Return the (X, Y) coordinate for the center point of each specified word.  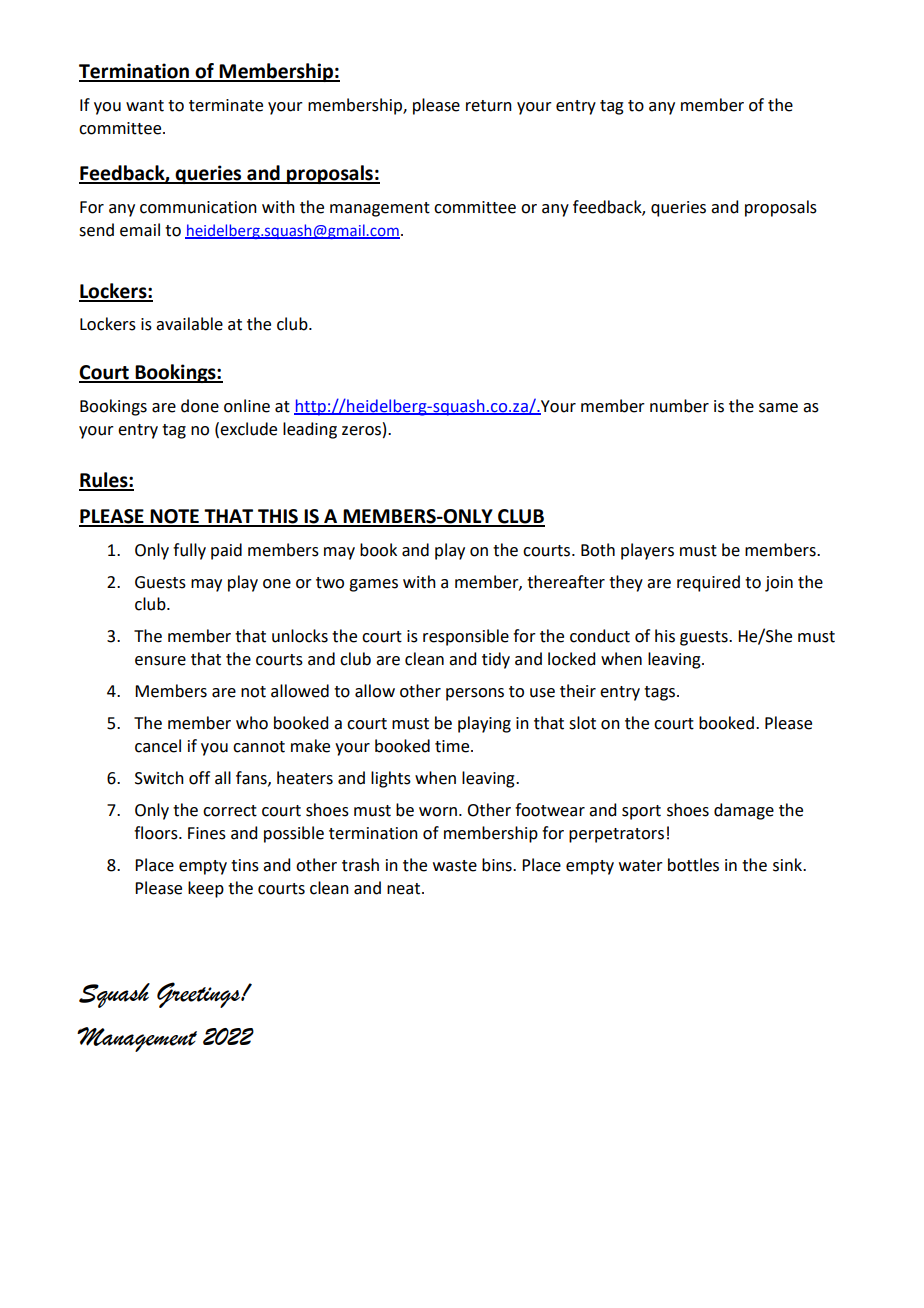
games (373, 585)
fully (189, 551)
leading (310, 430)
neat (403, 889)
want (145, 106)
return (489, 106)
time (453, 746)
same (778, 408)
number (679, 406)
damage (744, 811)
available (189, 324)
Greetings (199, 995)
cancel (158, 746)
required (708, 583)
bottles (693, 865)
